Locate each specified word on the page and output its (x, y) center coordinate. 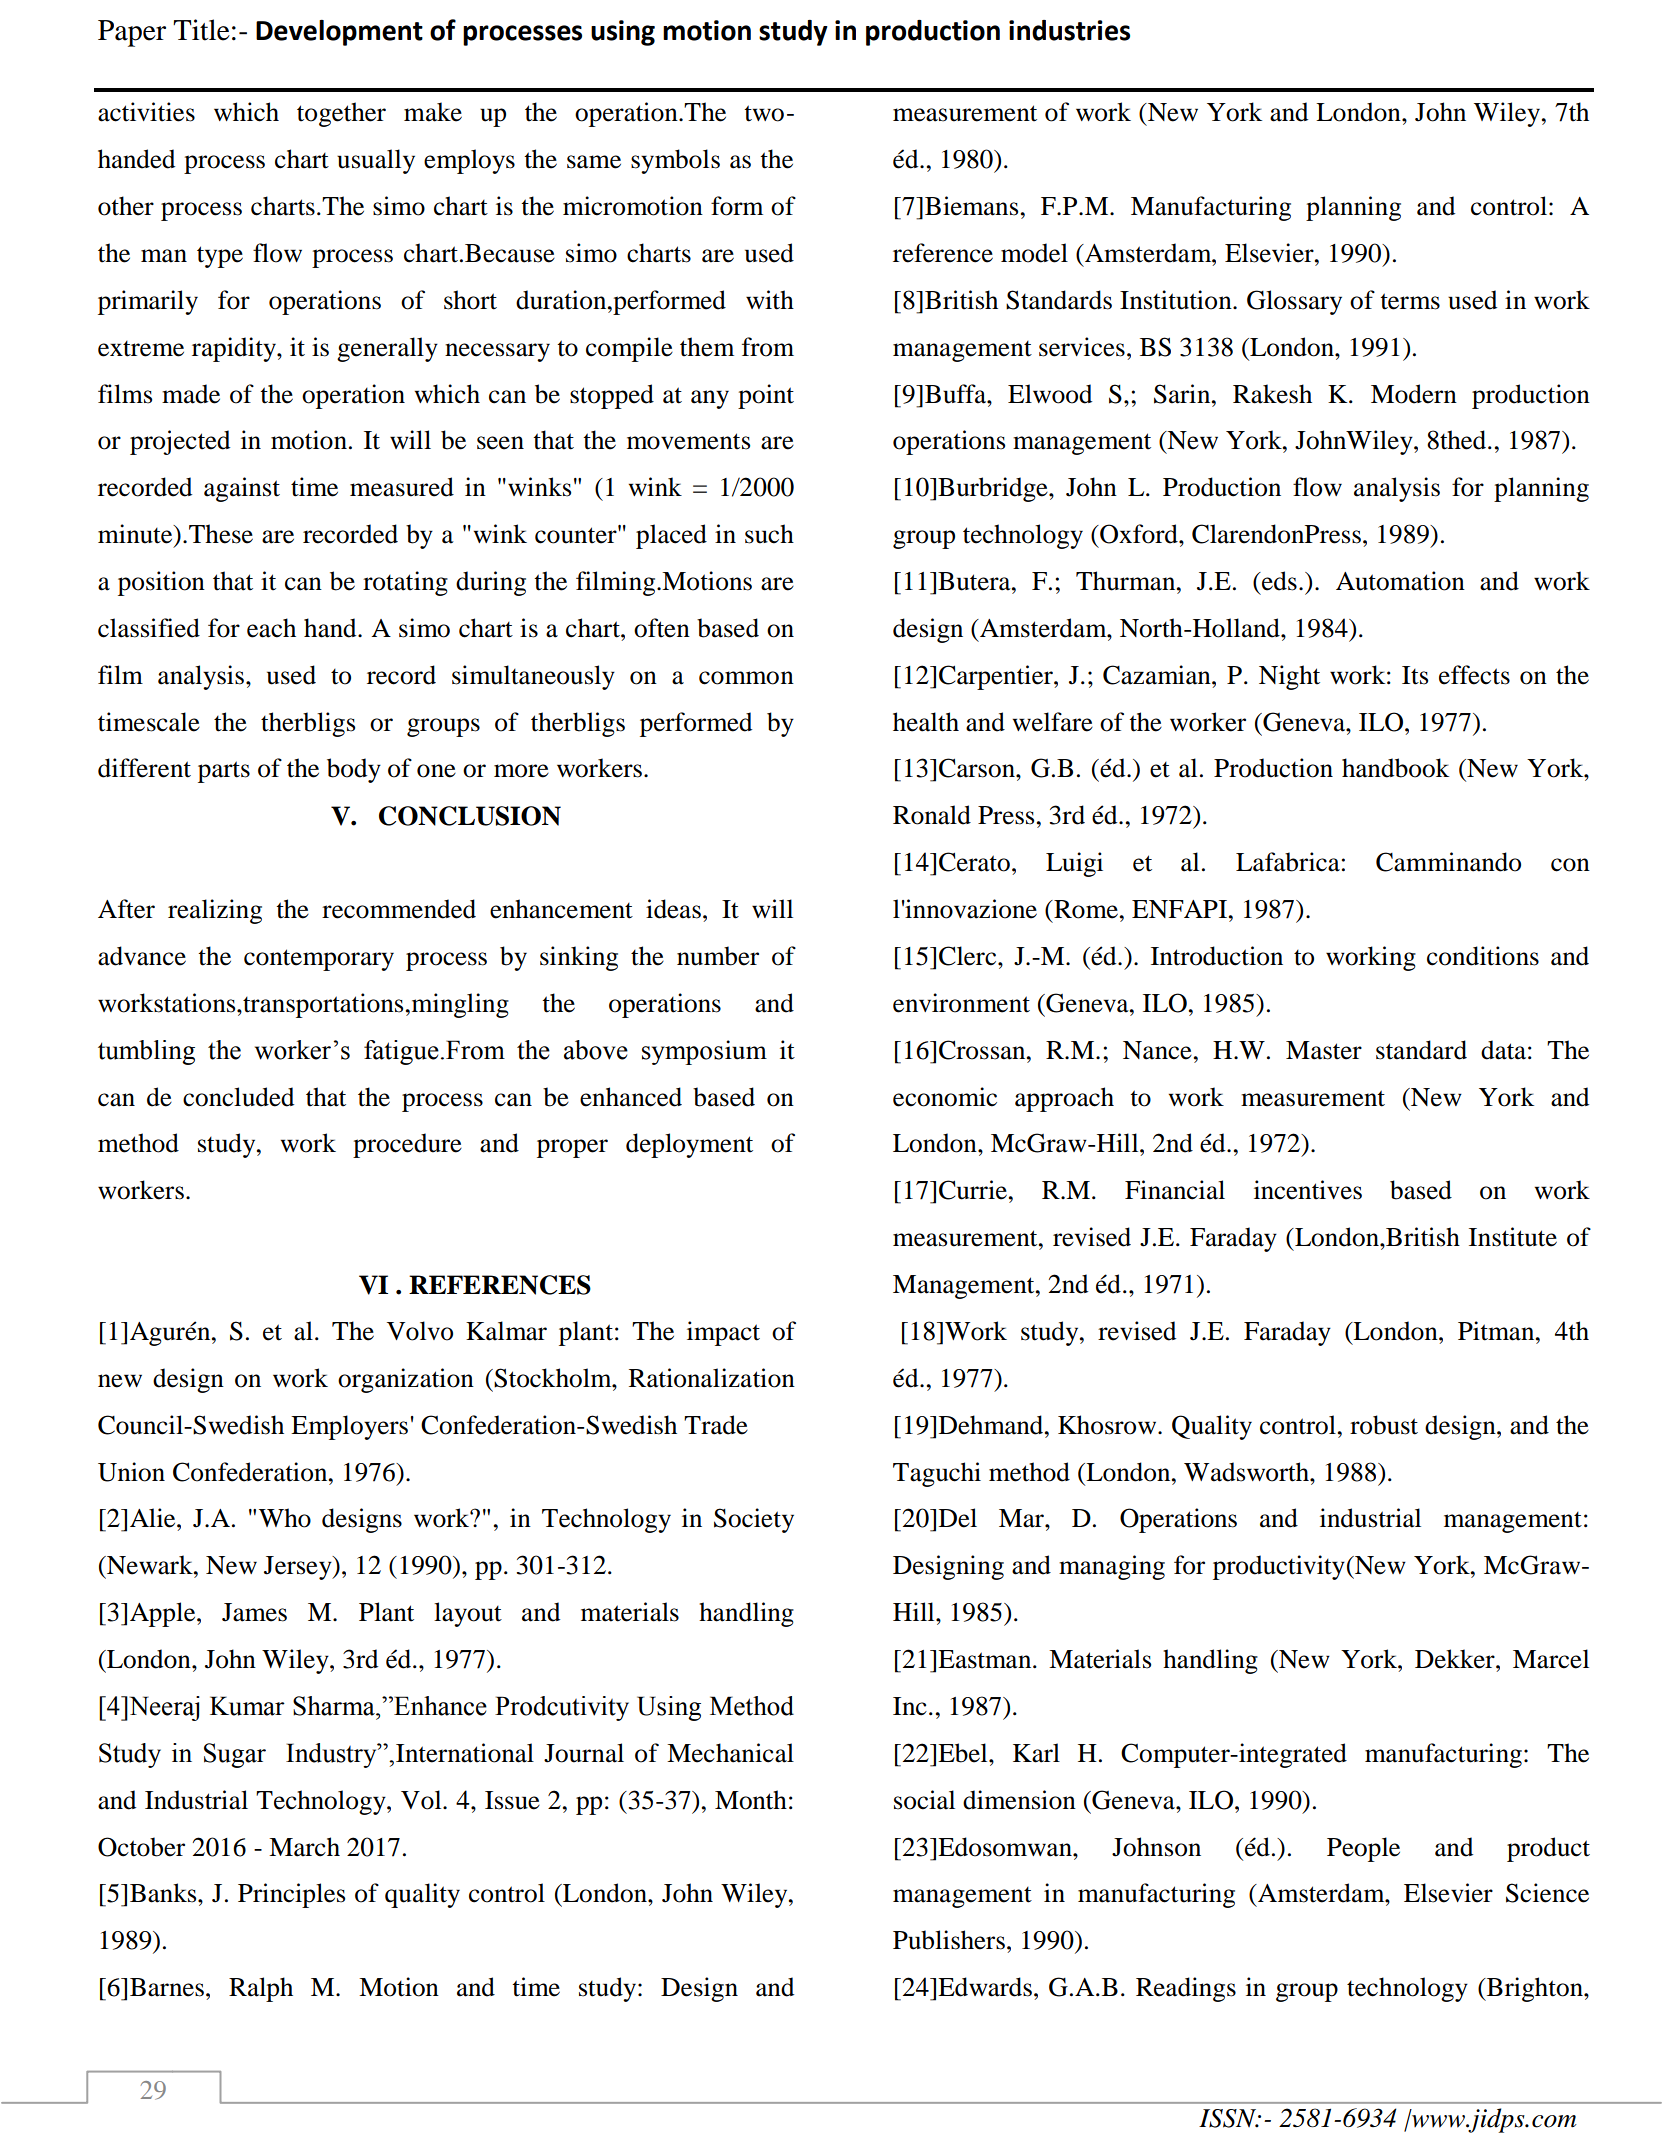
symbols (675, 161)
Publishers (949, 1940)
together (341, 114)
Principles (291, 1895)
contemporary (319, 960)
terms (1410, 301)
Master (1324, 1050)
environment (961, 1003)
